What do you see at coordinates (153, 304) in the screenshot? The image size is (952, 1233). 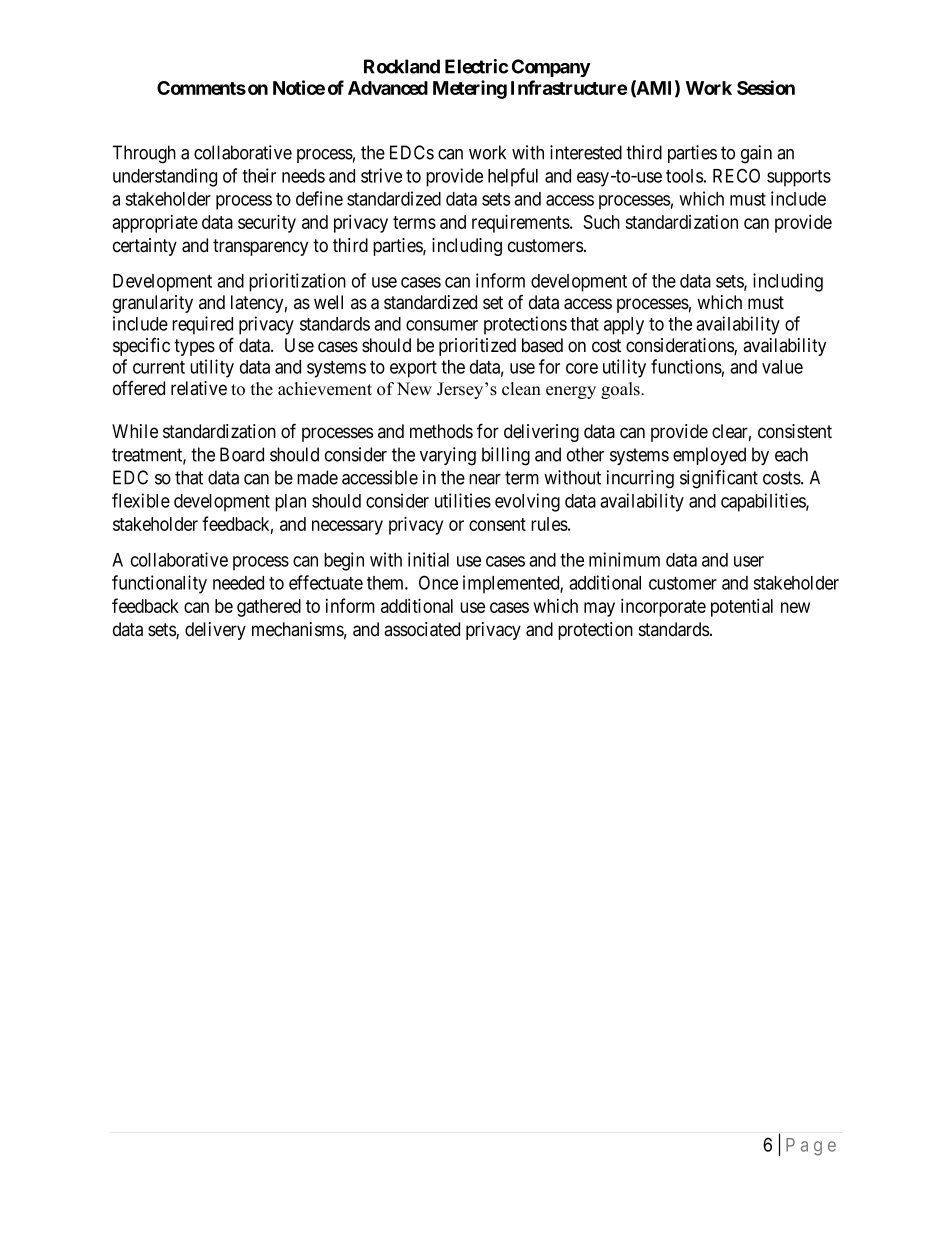 I see `granularity` at bounding box center [153, 304].
